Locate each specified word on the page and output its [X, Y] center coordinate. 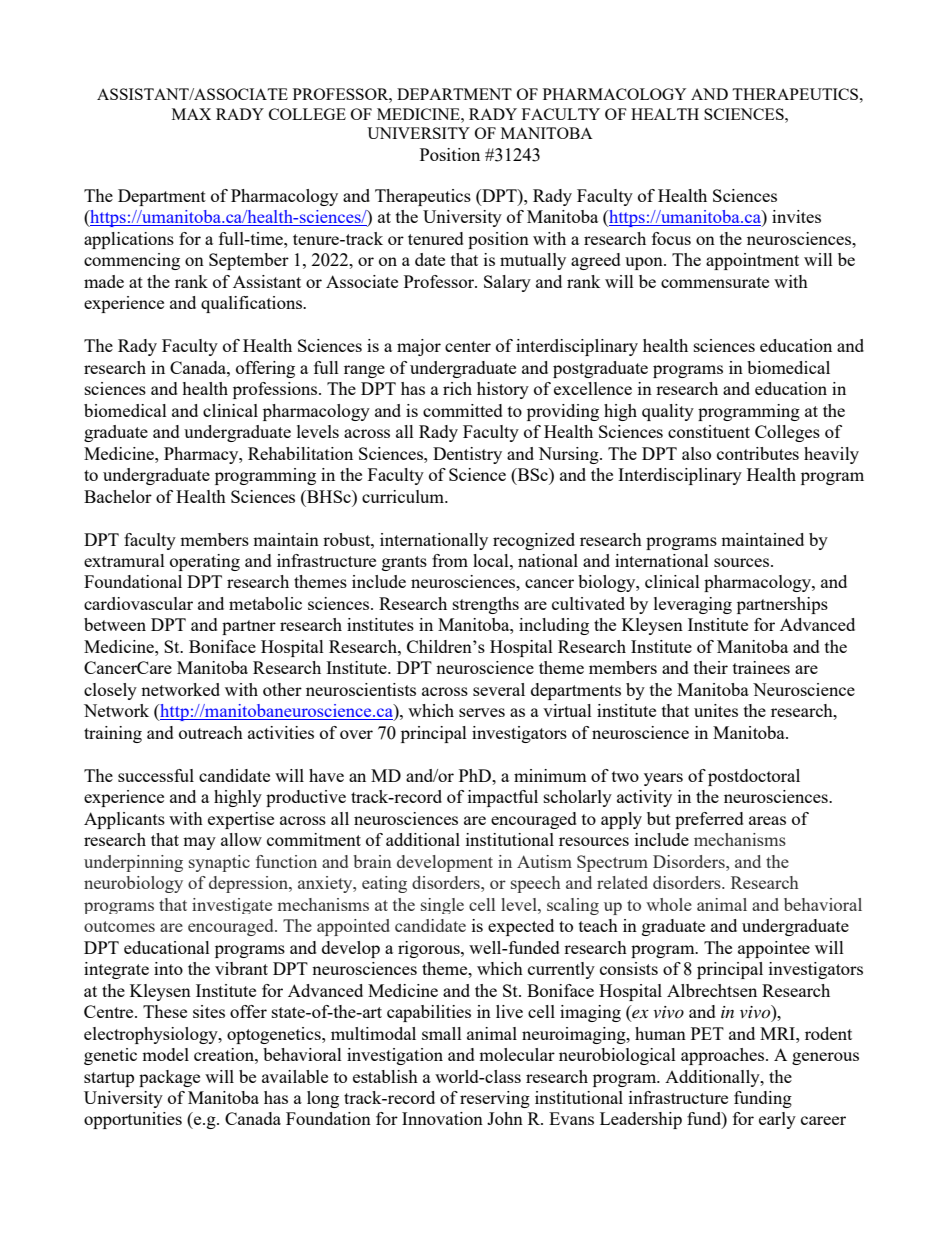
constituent [709, 431]
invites [796, 216]
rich [457, 388]
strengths [486, 605]
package [169, 1078]
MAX [191, 114]
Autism [544, 861]
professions [276, 390]
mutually [533, 261]
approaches [724, 1056]
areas [767, 820]
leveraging [693, 605]
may [199, 843]
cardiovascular [138, 603]
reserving [495, 1099]
